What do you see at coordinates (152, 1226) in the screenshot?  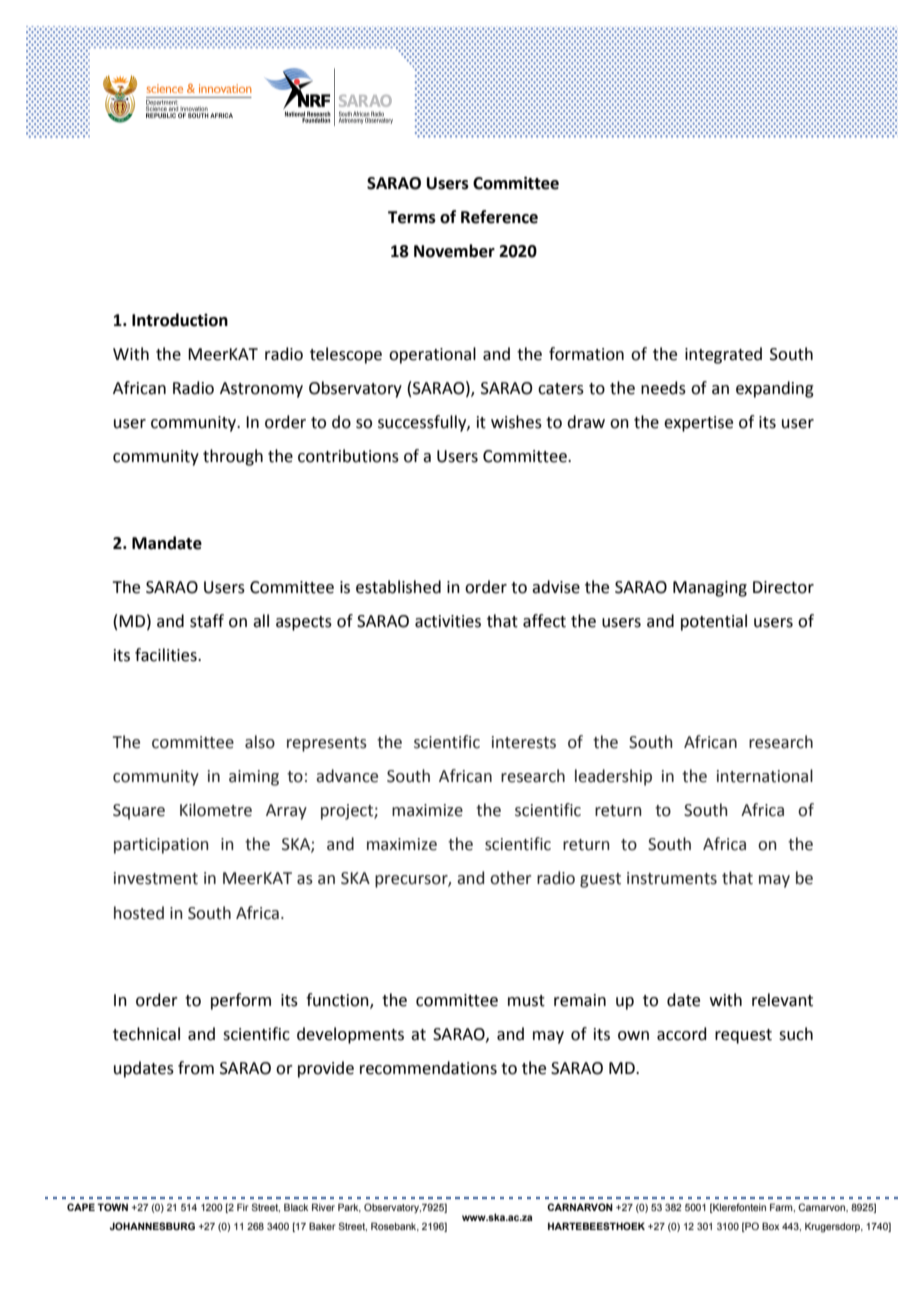 I see `JOHANNESBURG` at bounding box center [152, 1226].
